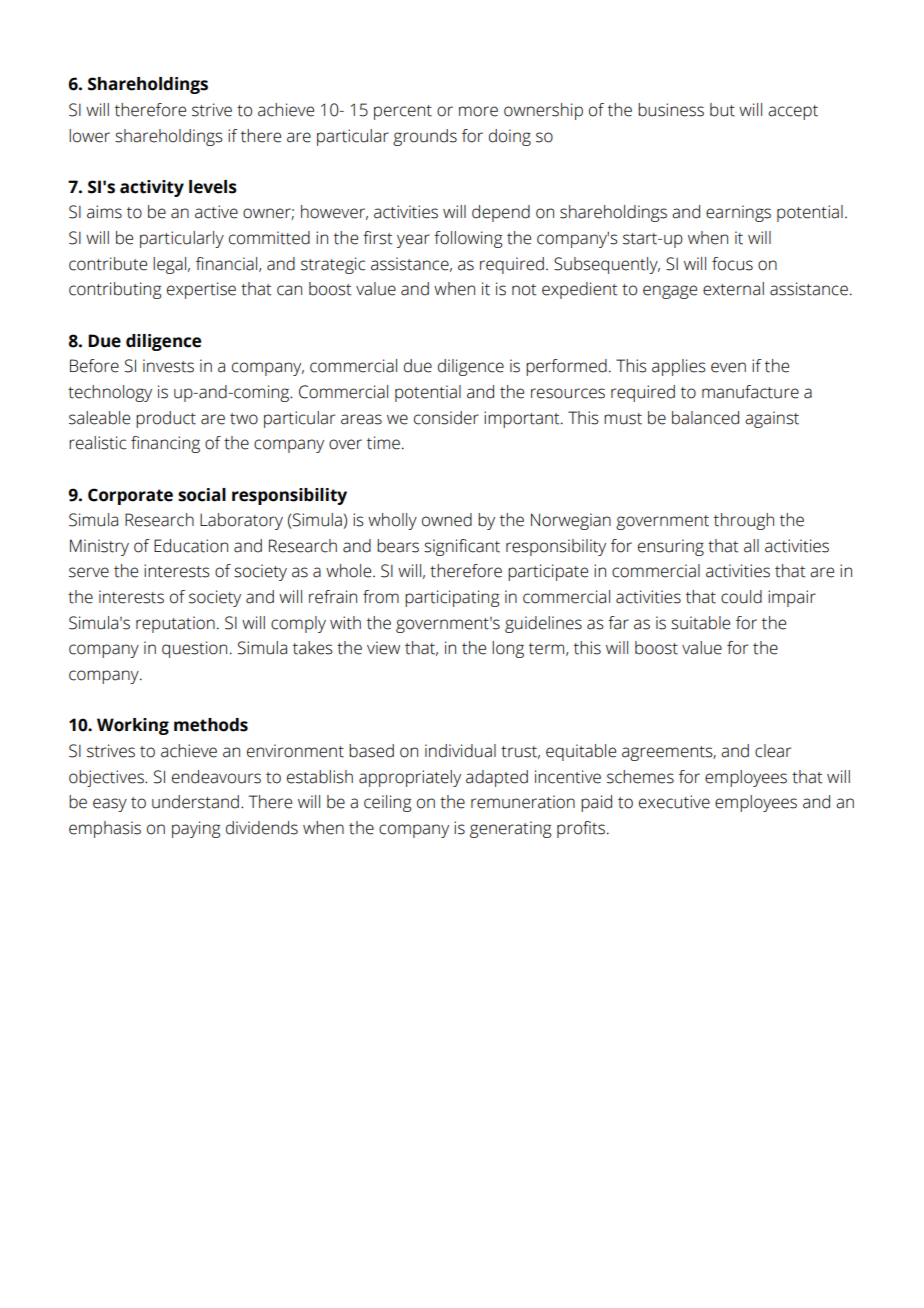 The width and height of the document is (924, 1308). I want to click on understand, so click(195, 802).
